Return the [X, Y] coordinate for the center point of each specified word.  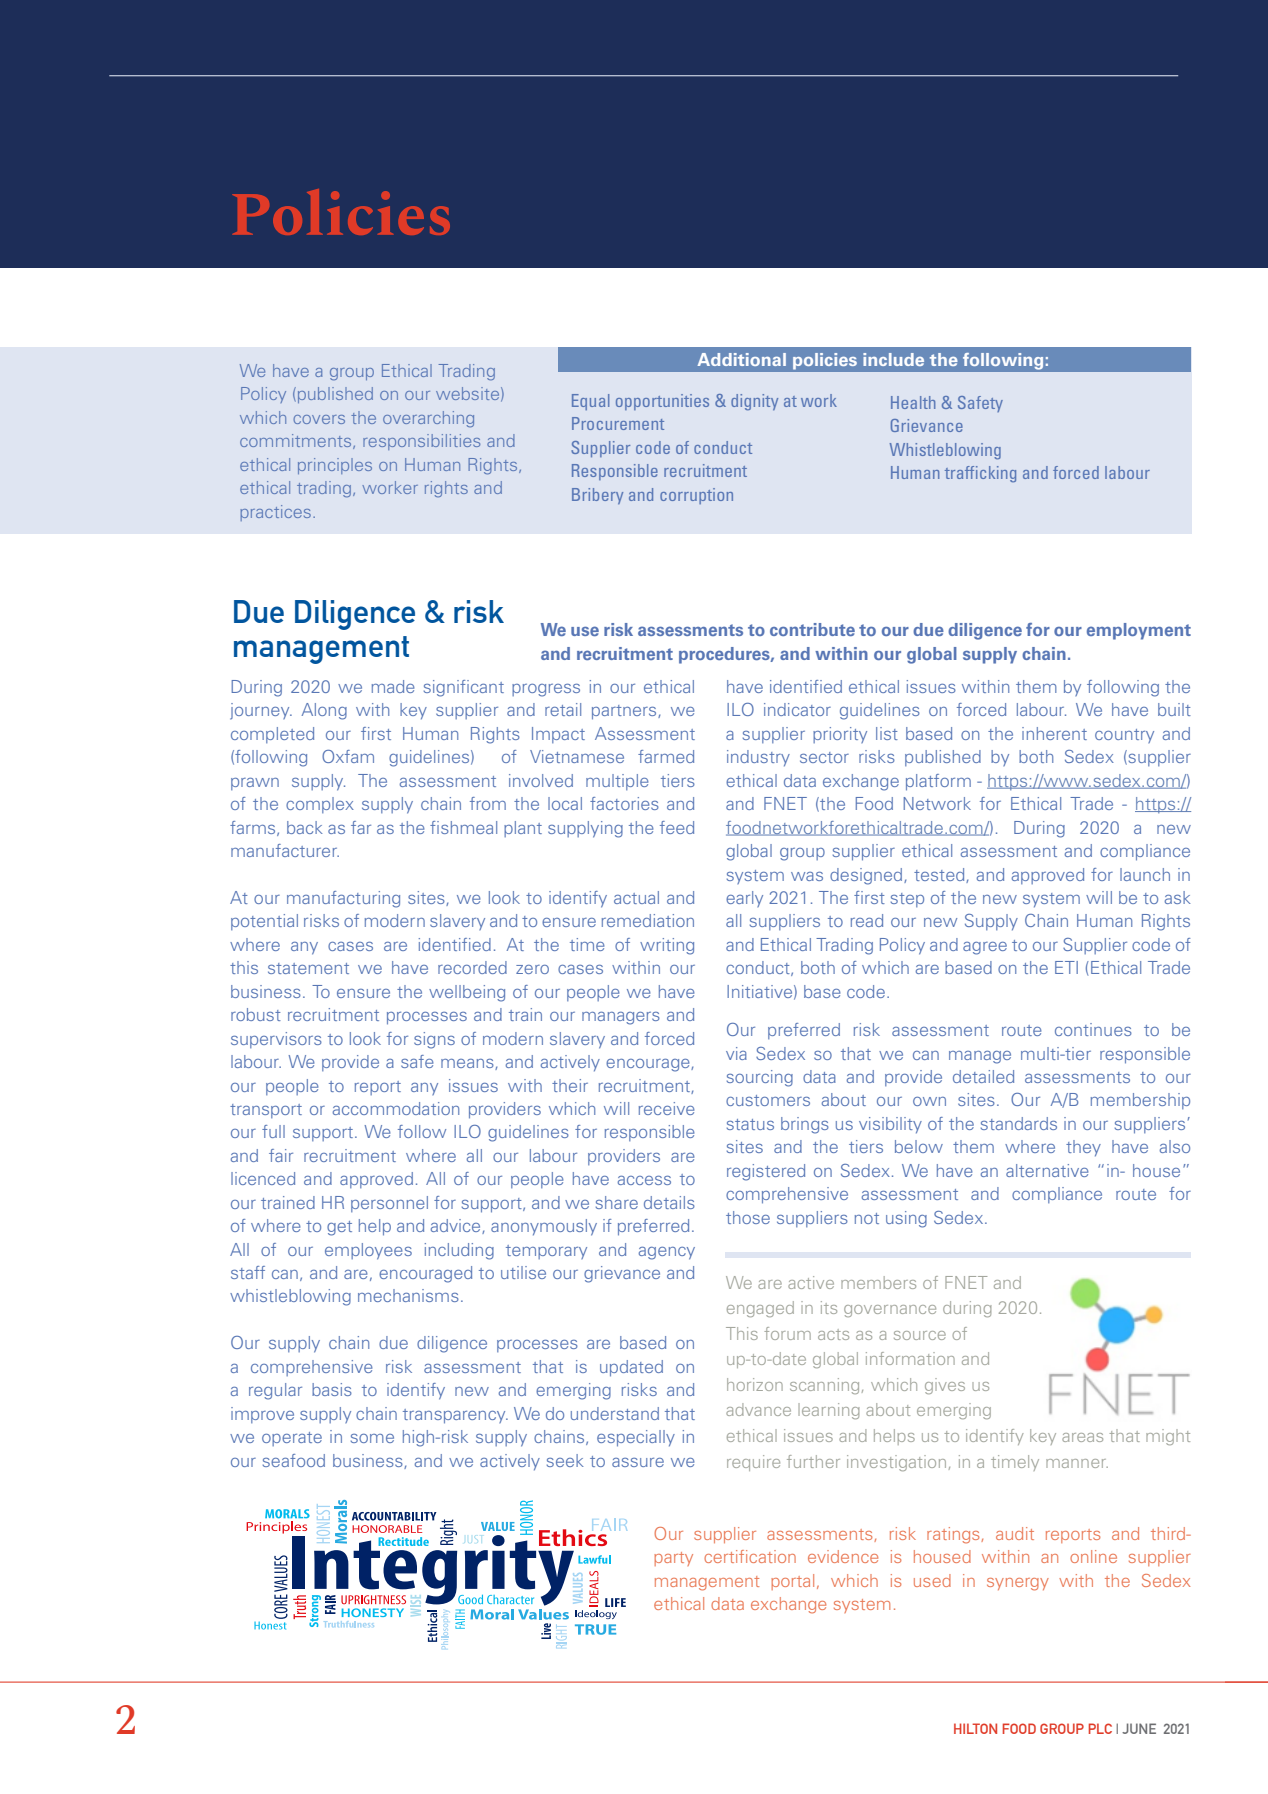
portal [792, 1582]
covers [319, 419]
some [372, 1438]
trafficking [980, 474]
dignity [754, 402]
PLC [1100, 1728]
